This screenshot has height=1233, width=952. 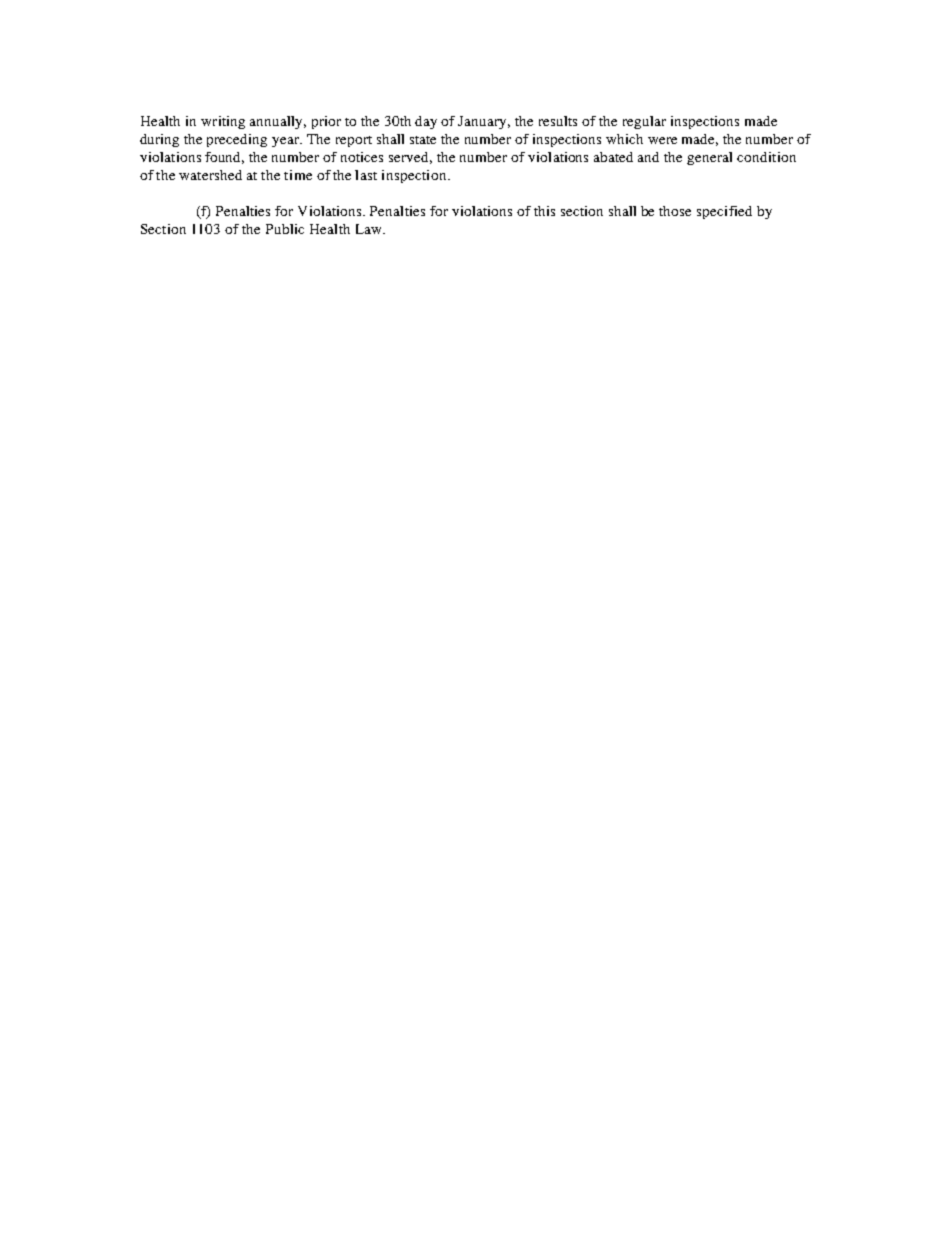 I want to click on this, so click(x=544, y=211).
